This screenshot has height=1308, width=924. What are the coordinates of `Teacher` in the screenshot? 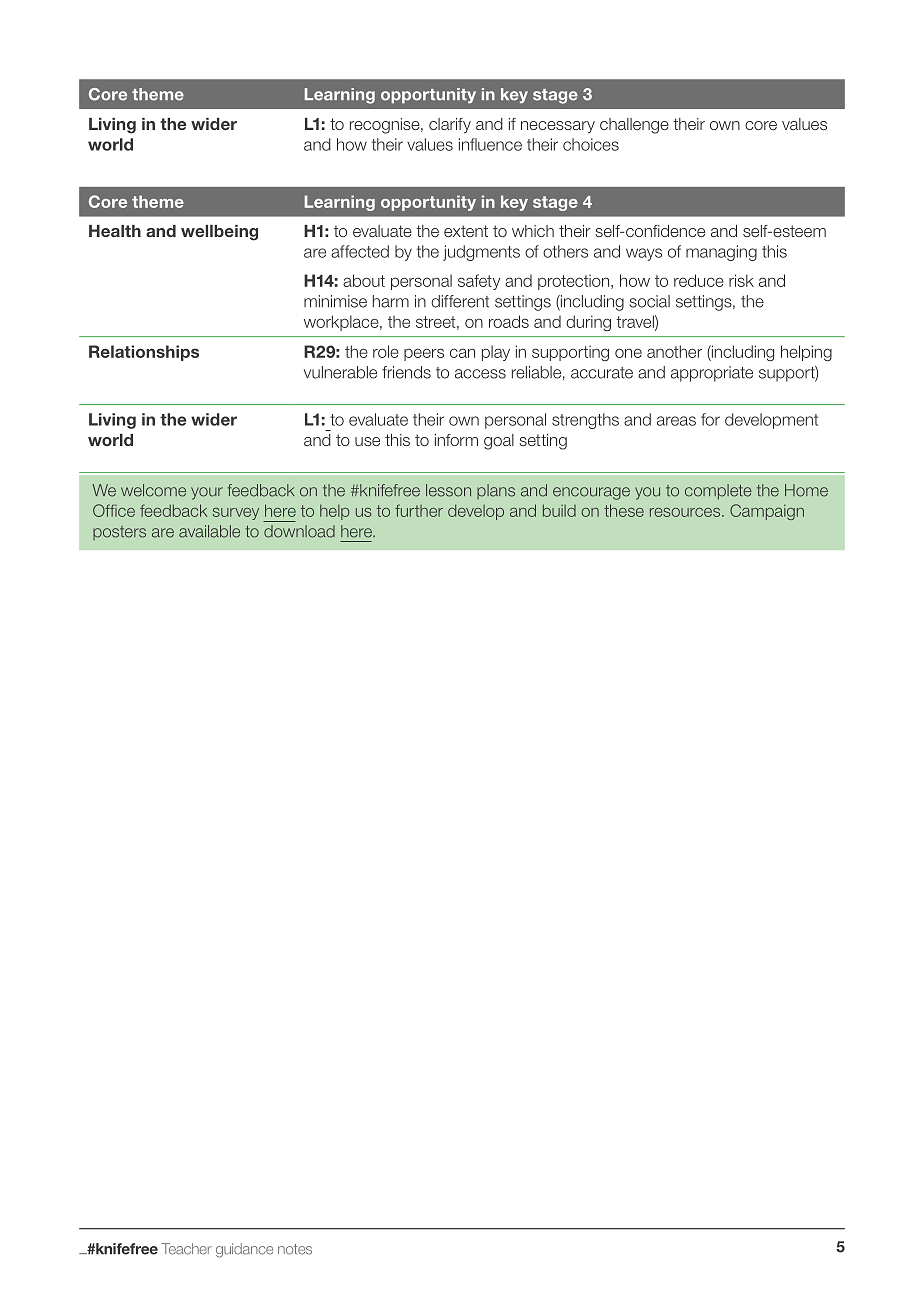 It's located at (186, 1249).
